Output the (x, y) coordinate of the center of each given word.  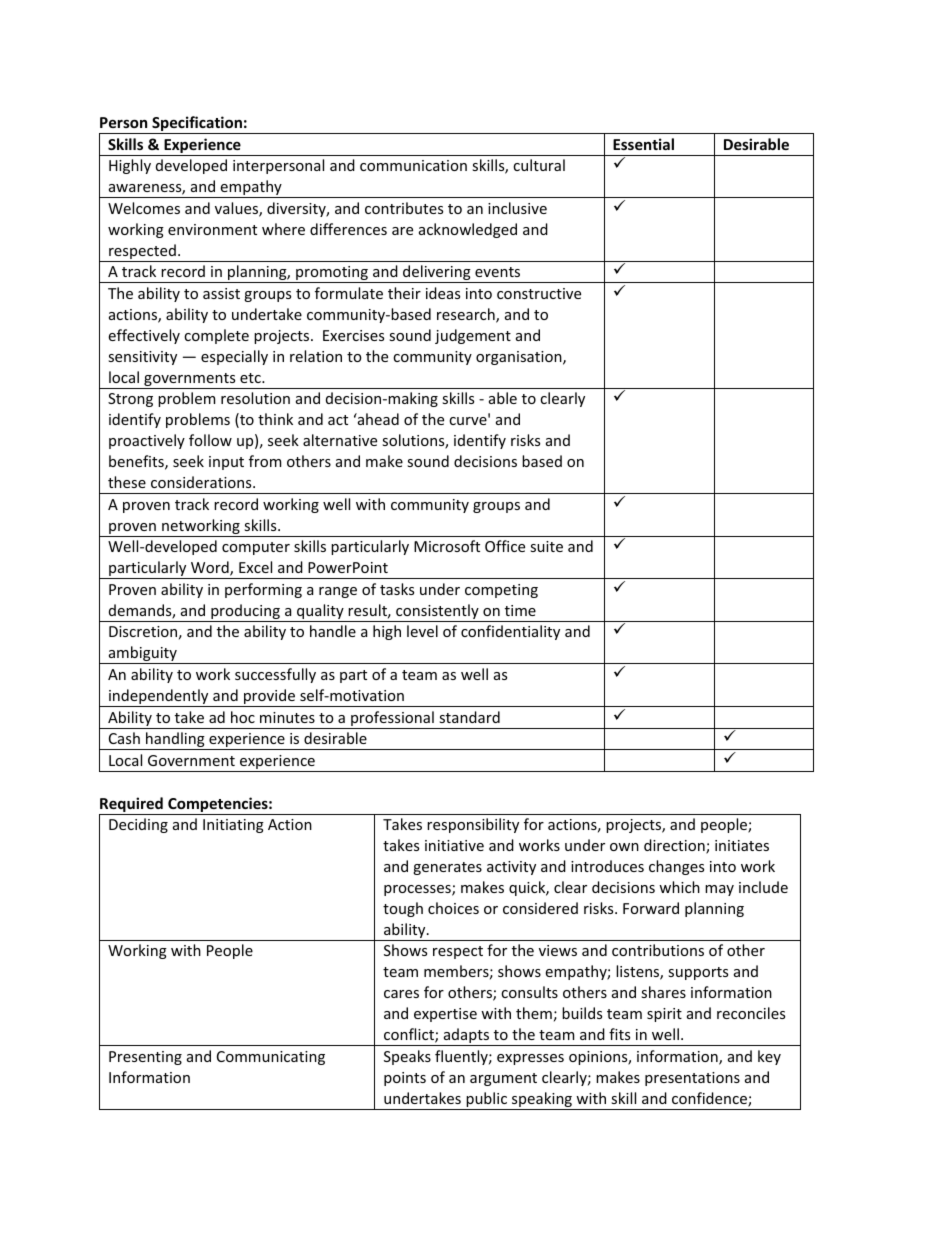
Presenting (145, 1058)
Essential (643, 144)
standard (469, 717)
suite (546, 546)
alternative (340, 440)
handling (175, 741)
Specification (197, 125)
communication (413, 165)
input (226, 463)
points (405, 1079)
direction (675, 846)
